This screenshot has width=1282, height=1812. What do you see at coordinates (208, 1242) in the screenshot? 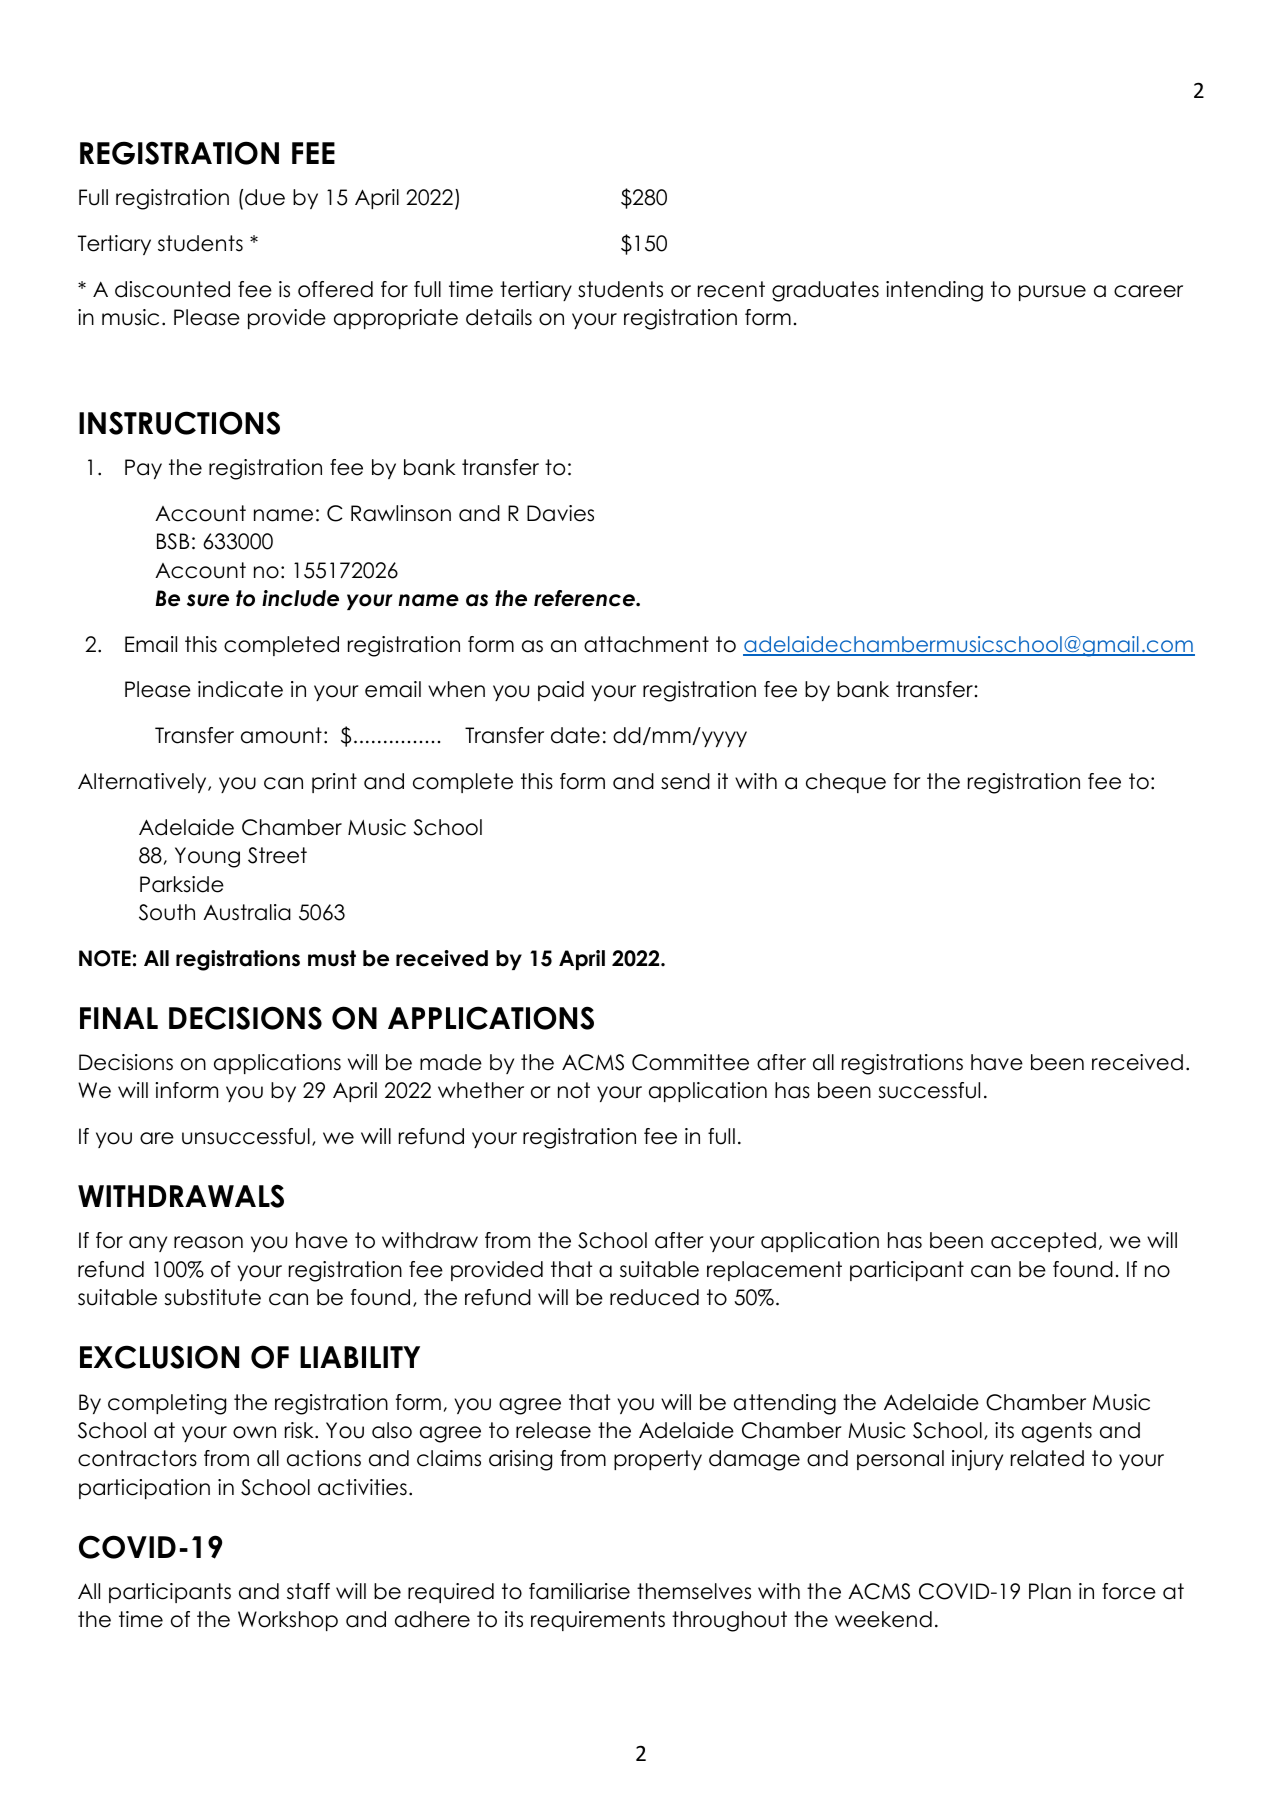
I see `reason` at bounding box center [208, 1242].
